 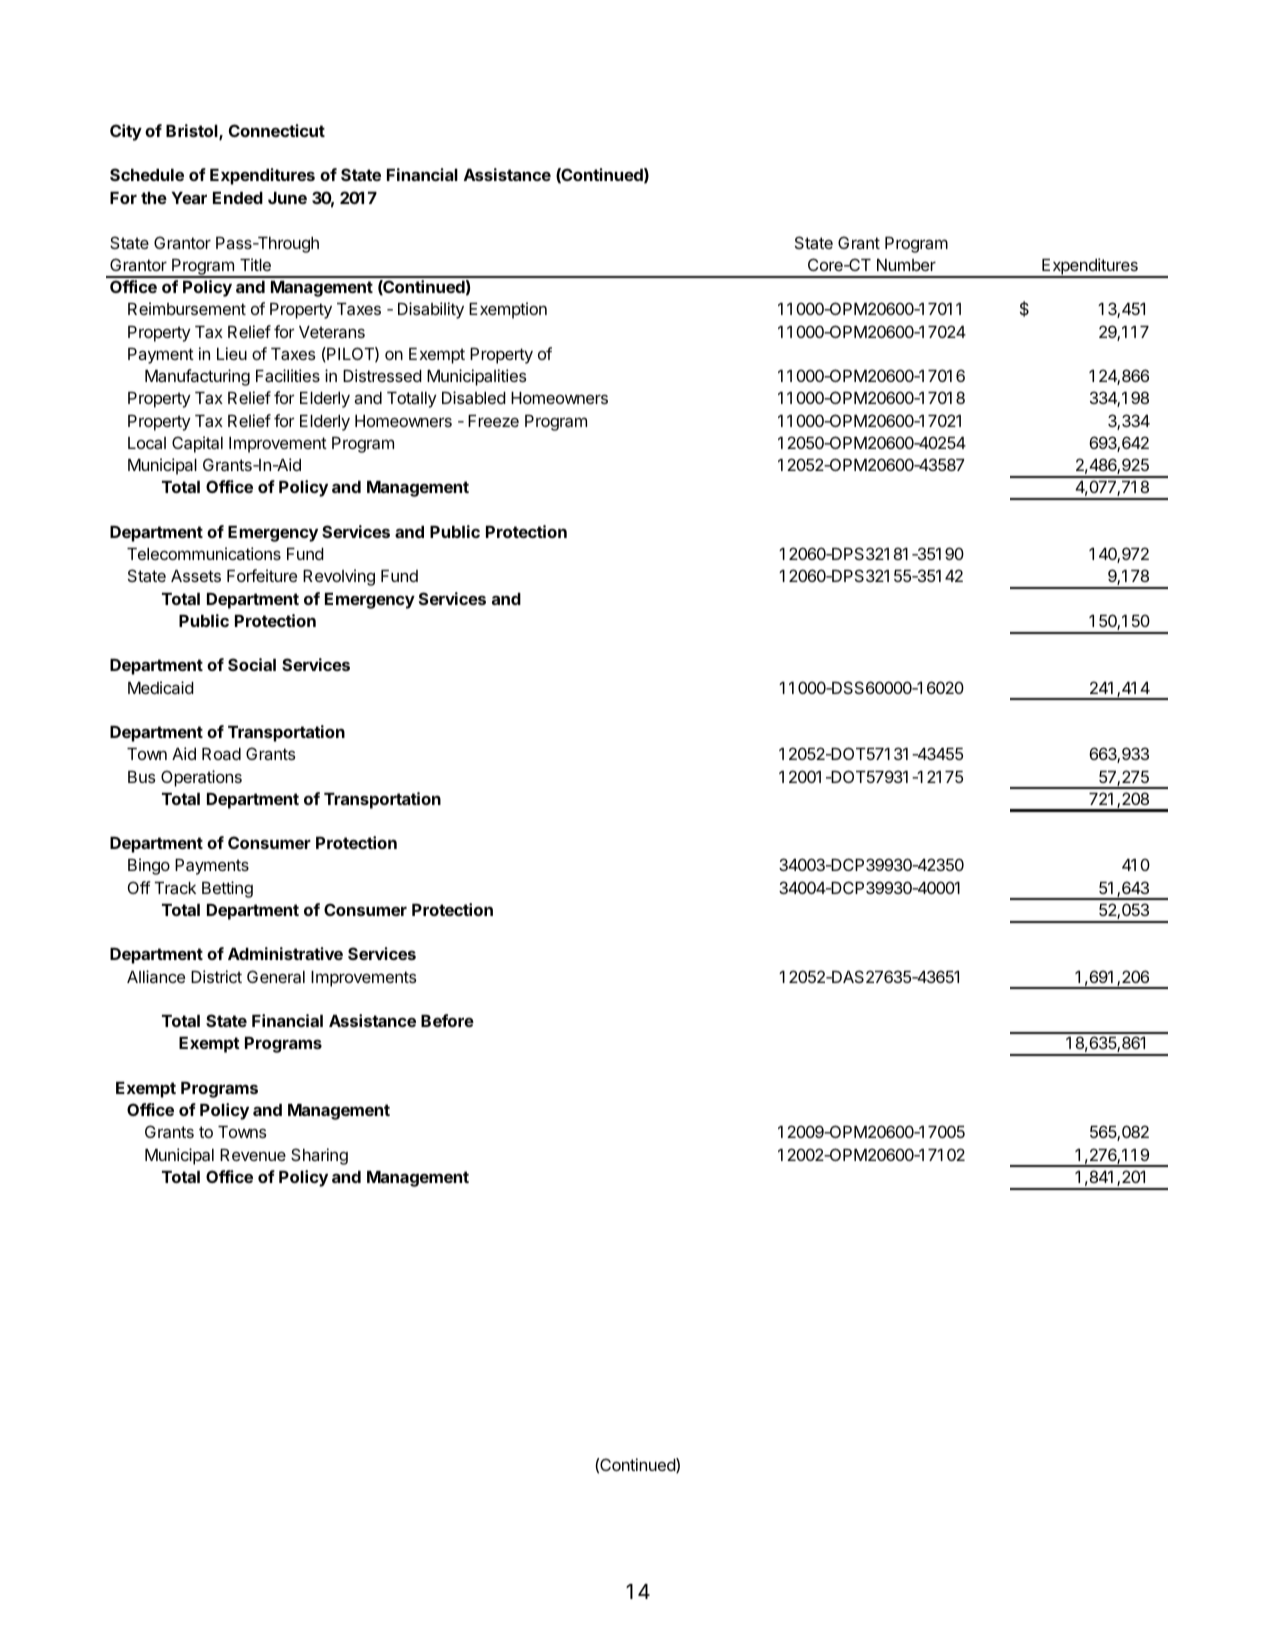 What do you see at coordinates (193, 132) in the page?
I see `Bristol` at bounding box center [193, 132].
